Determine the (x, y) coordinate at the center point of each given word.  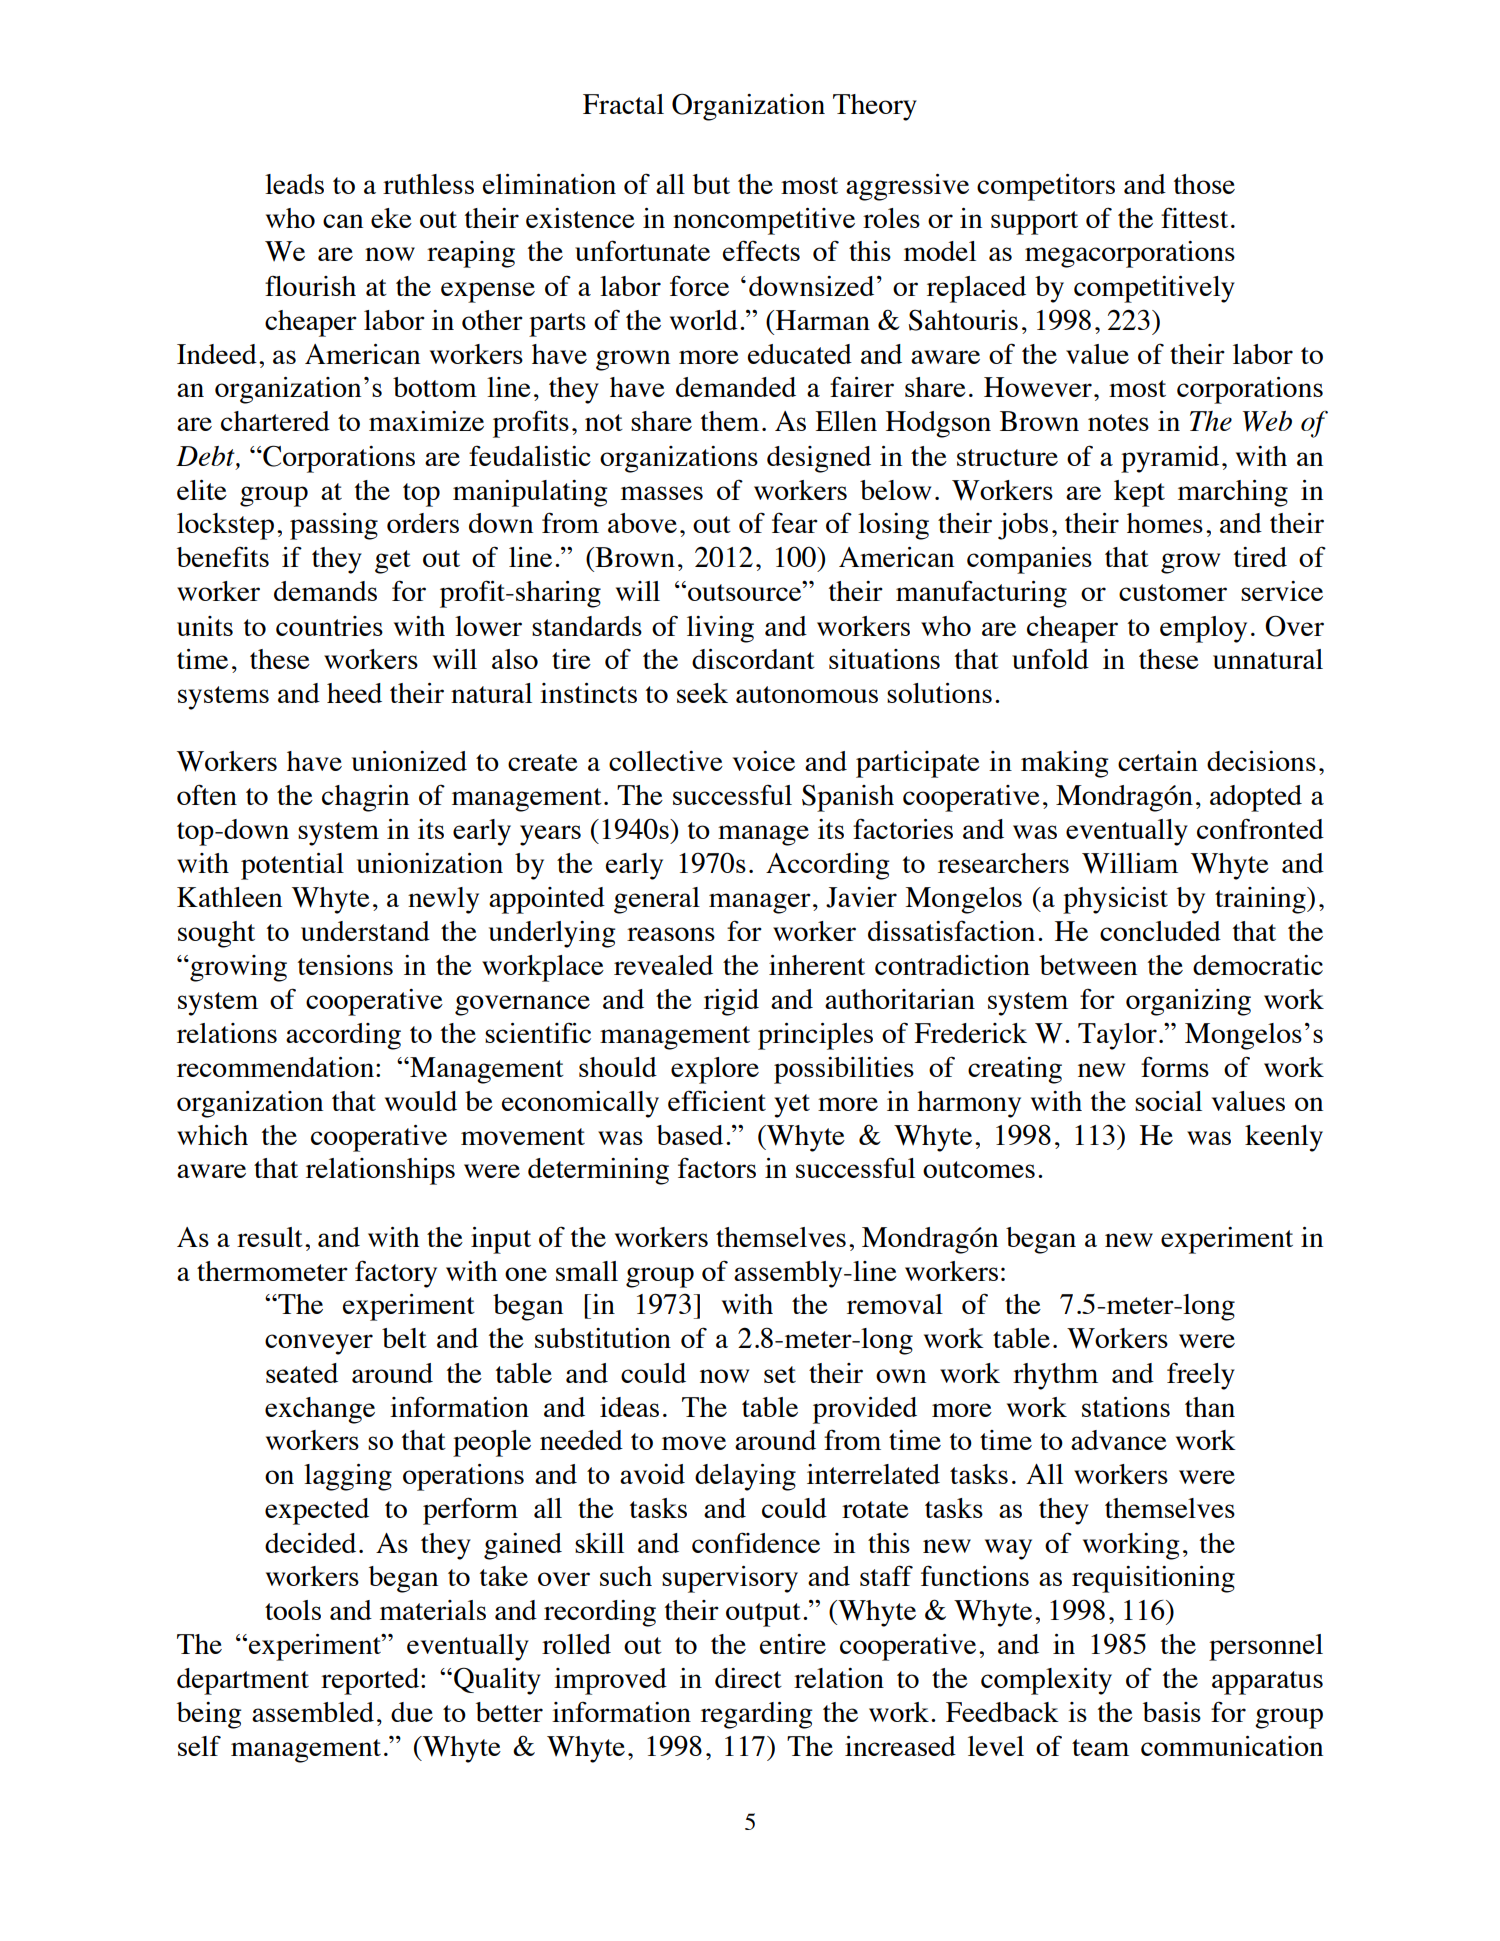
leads (294, 184)
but (711, 184)
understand (365, 931)
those (1204, 184)
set (780, 1374)
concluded (1160, 931)
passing (334, 526)
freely (1201, 1376)
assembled (313, 1712)
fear (795, 522)
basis (1172, 1712)
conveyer (319, 1344)
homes (1165, 523)
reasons (671, 934)
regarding (756, 1715)
